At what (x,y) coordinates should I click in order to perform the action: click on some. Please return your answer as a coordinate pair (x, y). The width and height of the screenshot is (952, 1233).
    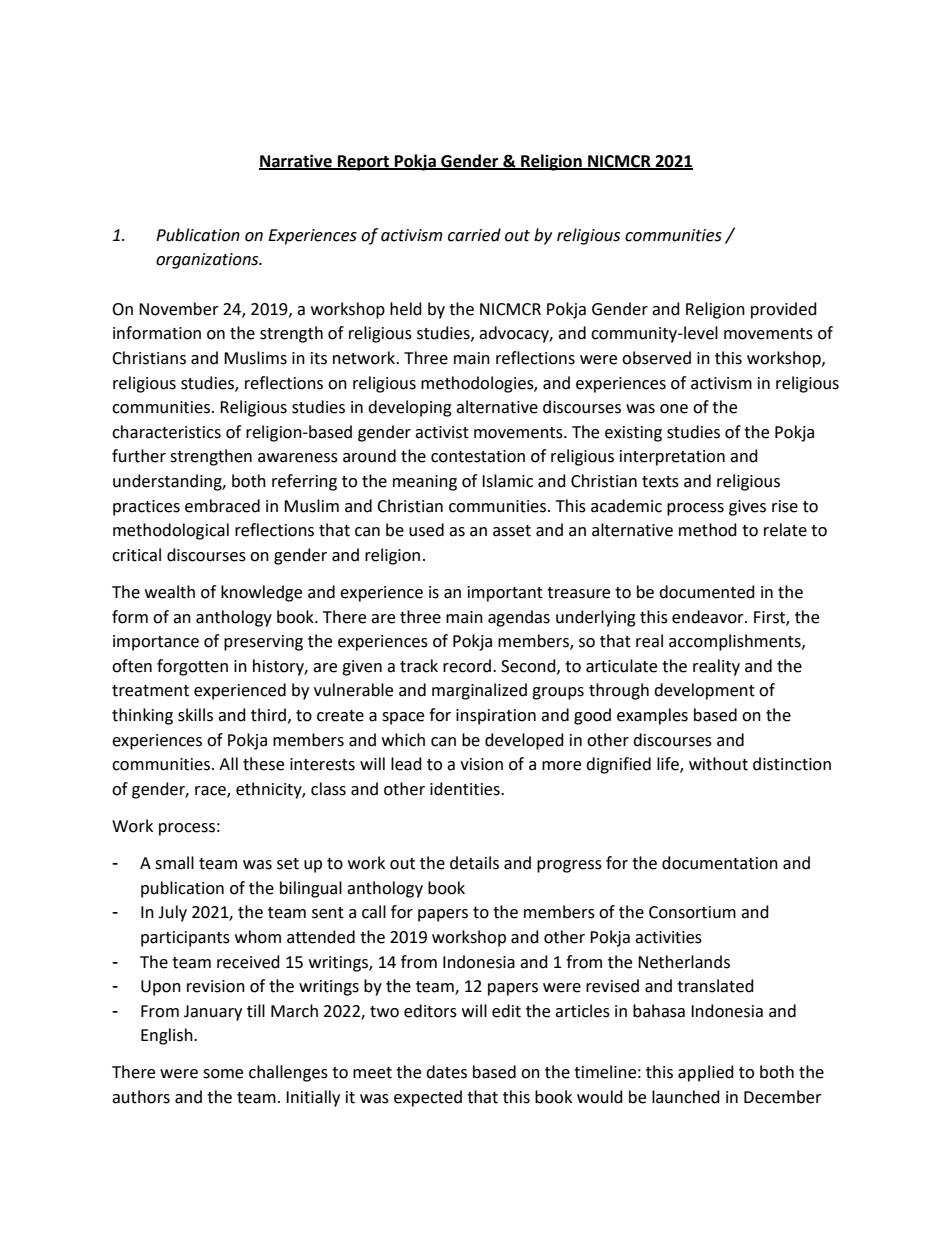
    Looking at the image, I should click on (223, 1074).
